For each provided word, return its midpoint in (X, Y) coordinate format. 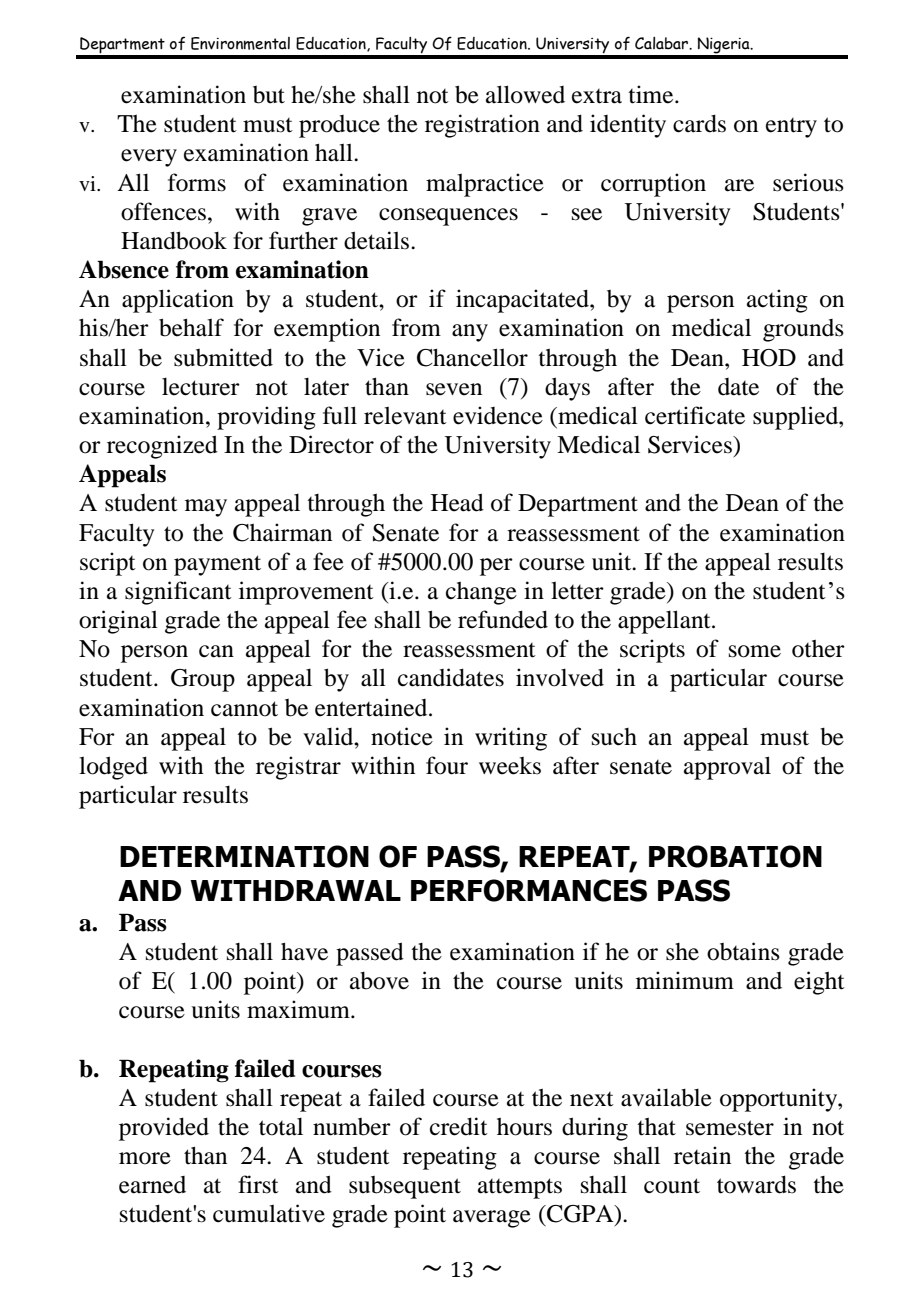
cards (699, 123)
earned (152, 1185)
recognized (162, 447)
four (447, 765)
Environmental (240, 43)
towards (756, 1184)
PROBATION (735, 856)
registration (482, 126)
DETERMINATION (244, 856)
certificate (695, 415)
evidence (498, 415)
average (492, 1219)
